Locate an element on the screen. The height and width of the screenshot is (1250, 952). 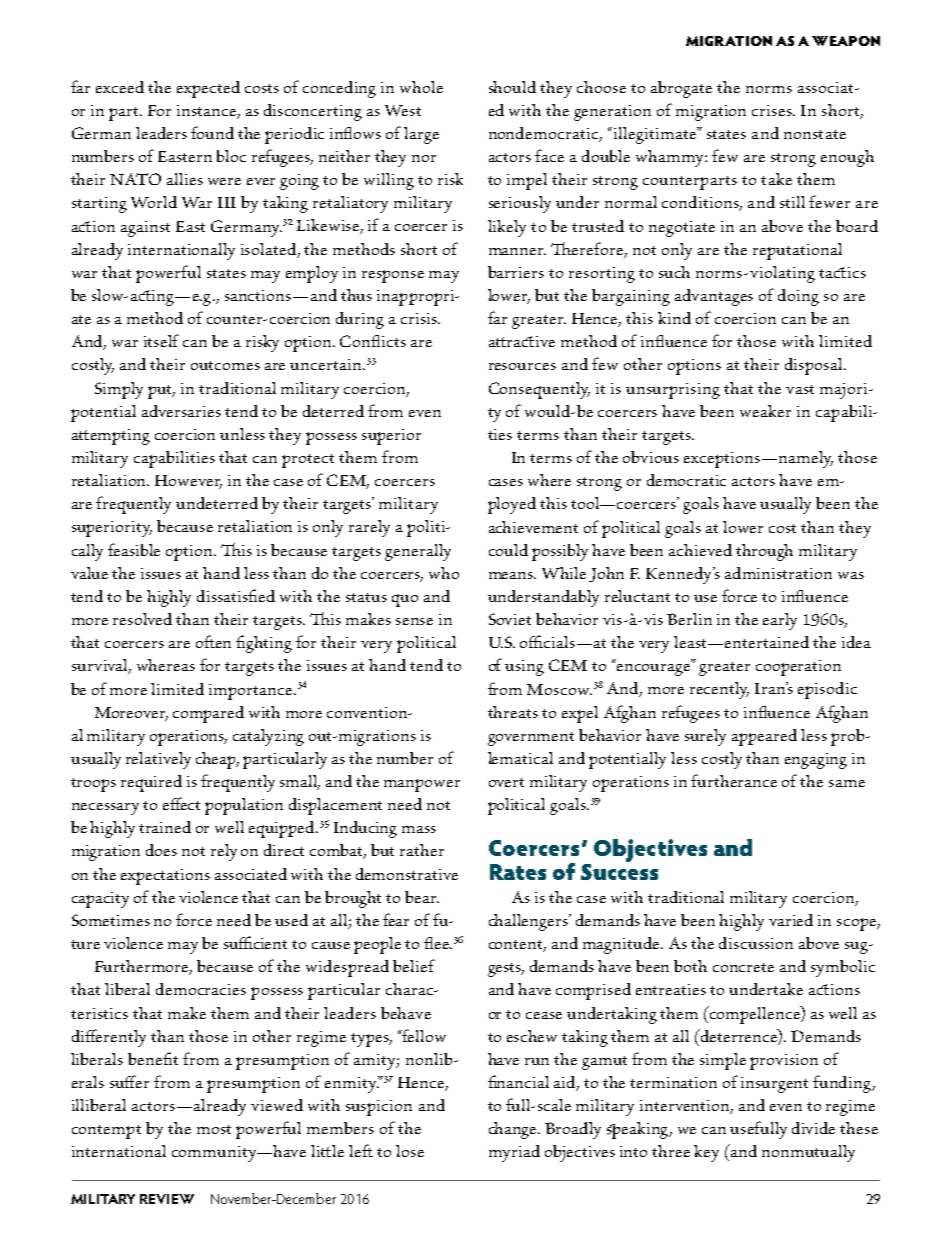
overt is located at coordinates (506, 782).
